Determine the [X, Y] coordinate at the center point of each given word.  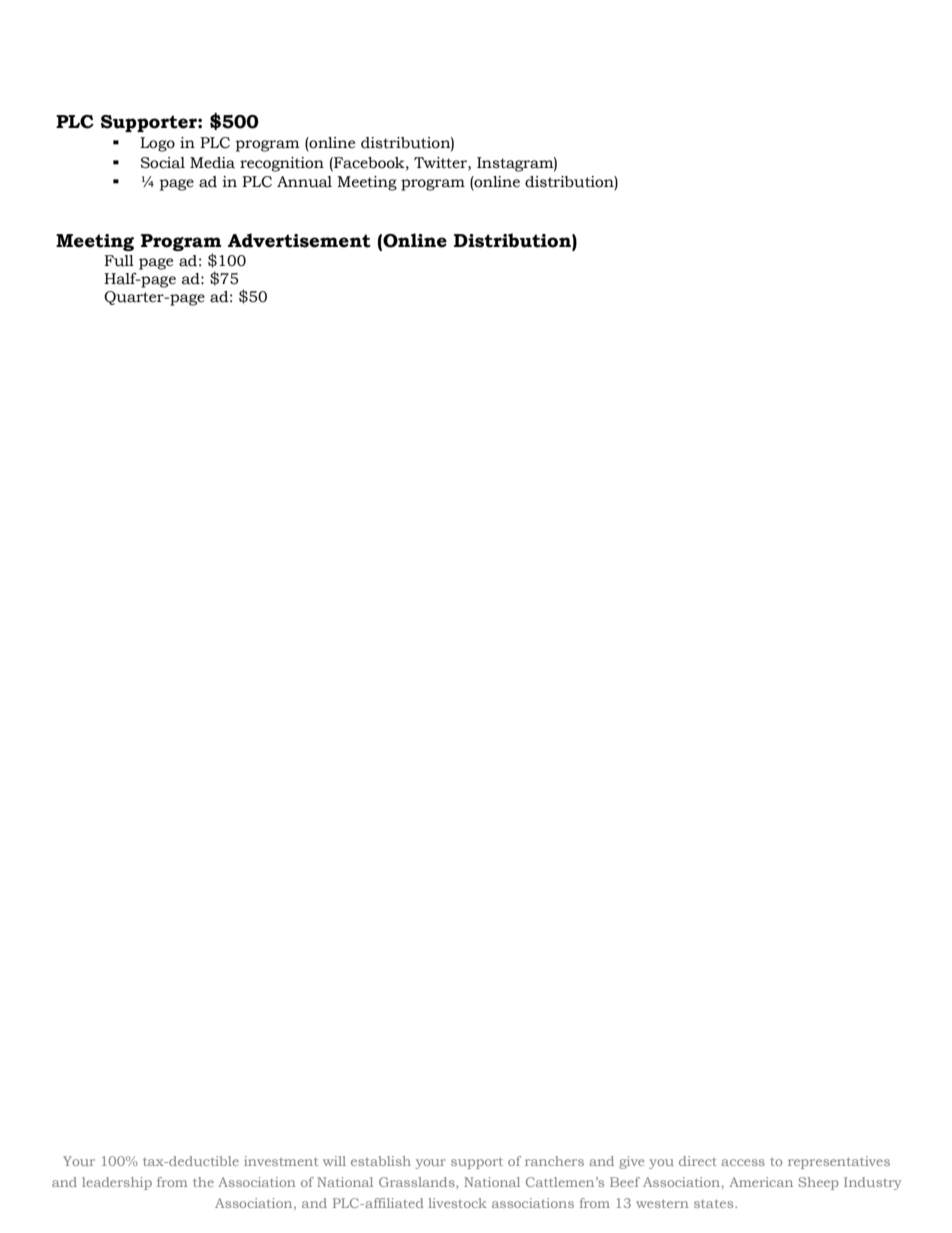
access [743, 1162]
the [203, 1182]
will [334, 1161]
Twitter [441, 163]
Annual [304, 182]
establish [381, 1161]
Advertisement [299, 240]
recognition [282, 164]
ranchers [554, 1161]
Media [212, 163]
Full [119, 261]
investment [281, 1161]
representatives [839, 1162]
